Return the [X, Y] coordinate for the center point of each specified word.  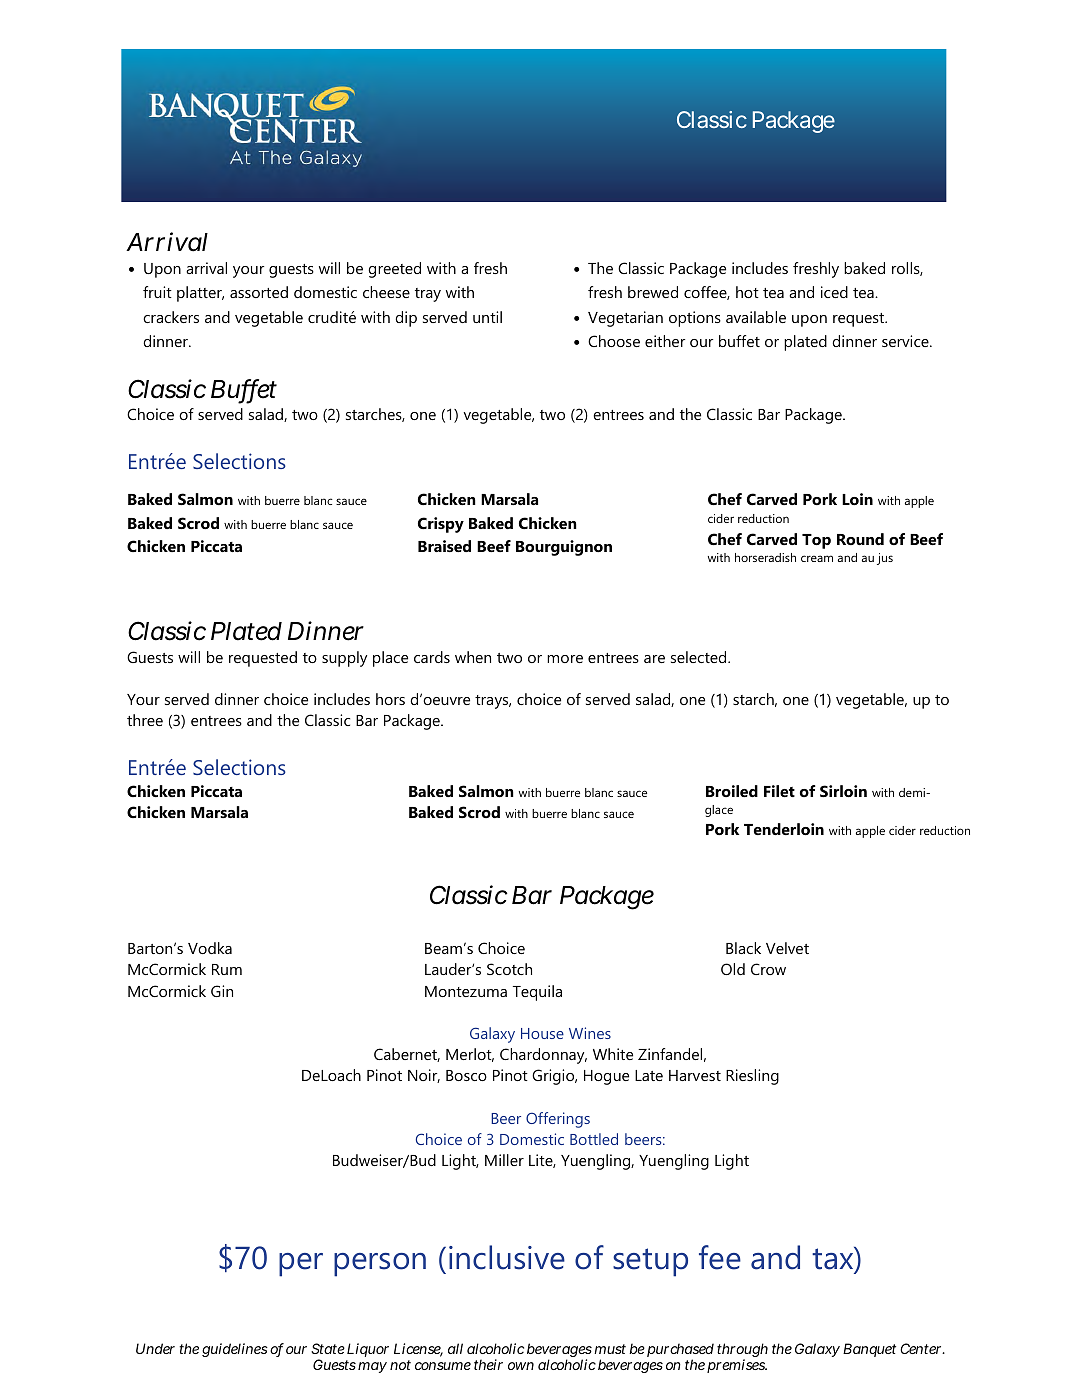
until [487, 317]
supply [344, 659]
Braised [444, 546]
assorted [259, 292]
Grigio [554, 1077]
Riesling [752, 1077]
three [145, 720]
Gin [222, 991]
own [521, 1366]
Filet [779, 791]
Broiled [732, 791]
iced [834, 292]
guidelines [235, 1350]
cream [817, 558]
